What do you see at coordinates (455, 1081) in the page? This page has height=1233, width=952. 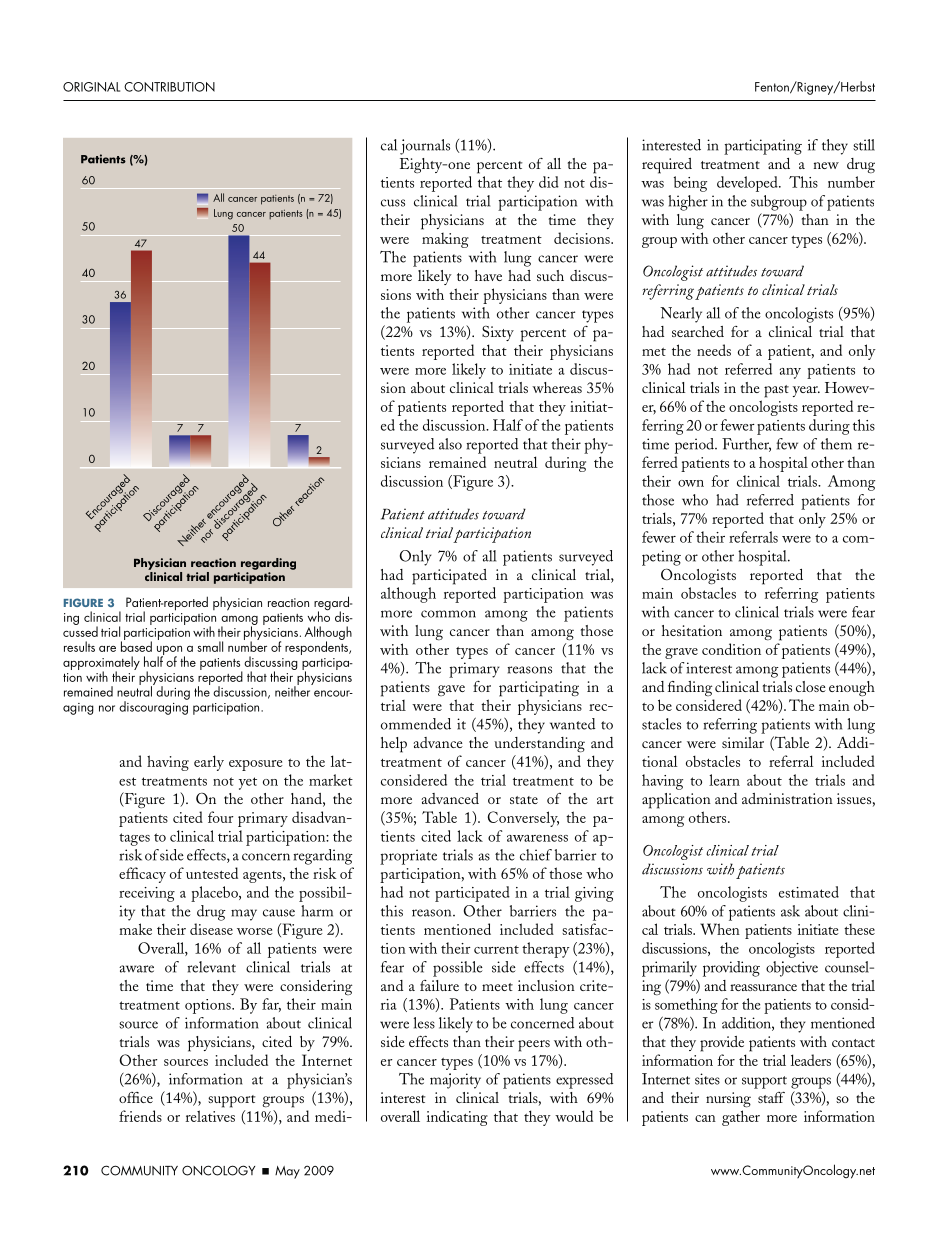 I see `majority` at bounding box center [455, 1081].
